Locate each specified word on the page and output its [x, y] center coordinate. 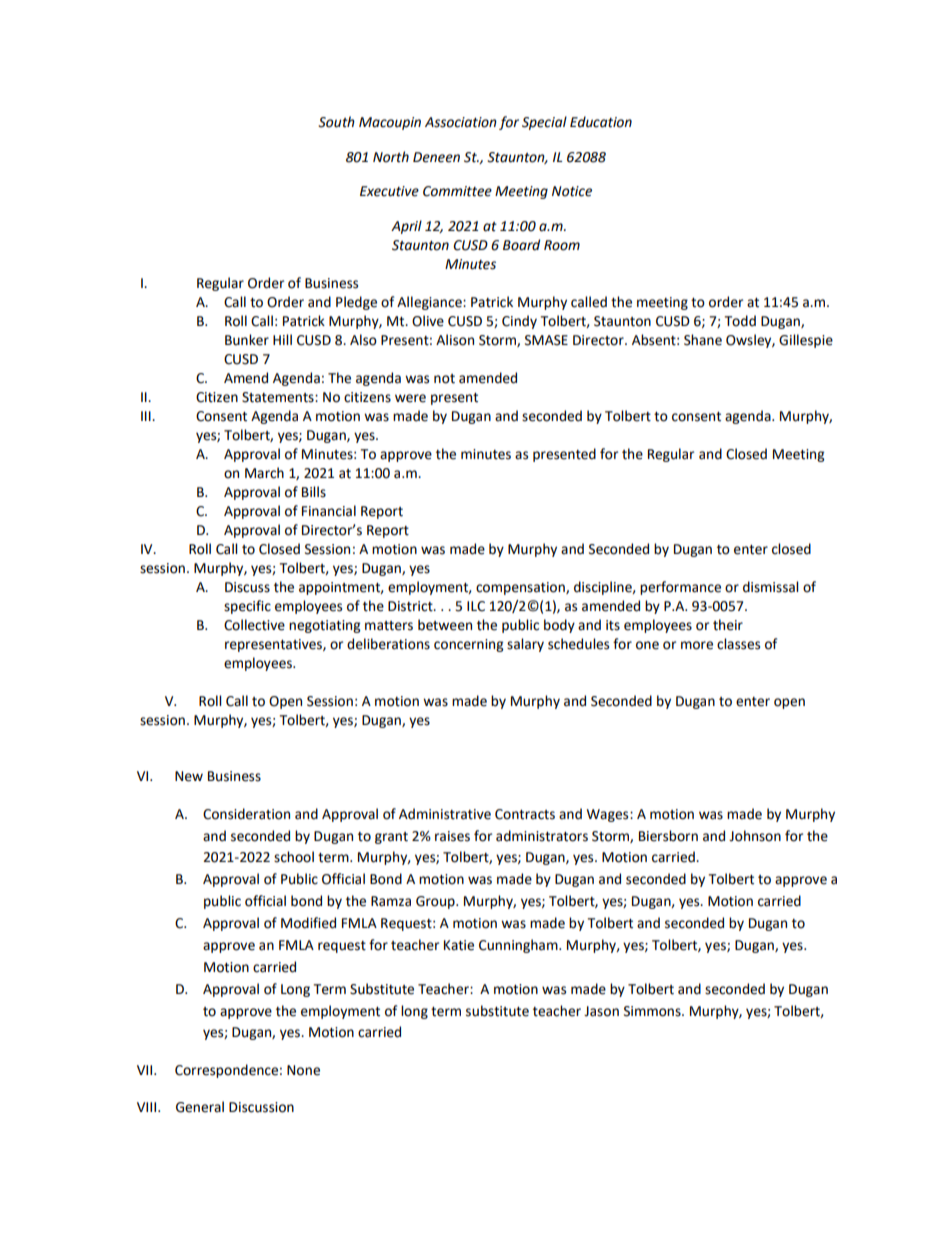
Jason [601, 1011]
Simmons [653, 1011]
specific [247, 607]
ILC [476, 606]
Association [461, 122]
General [200, 1107]
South [336, 122]
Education [601, 122]
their [728, 625]
